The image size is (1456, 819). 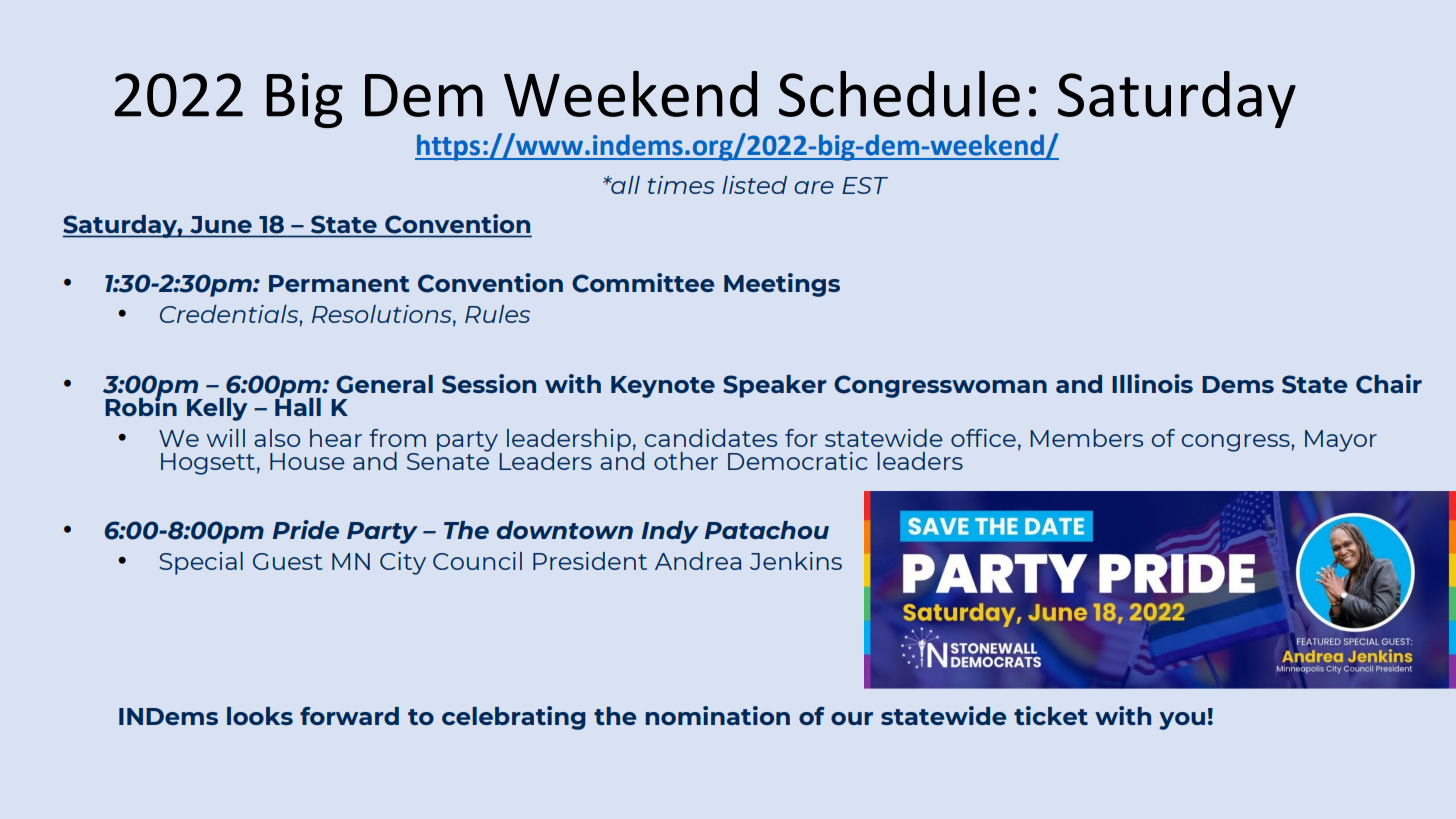 I want to click on Indy, so click(x=670, y=532).
